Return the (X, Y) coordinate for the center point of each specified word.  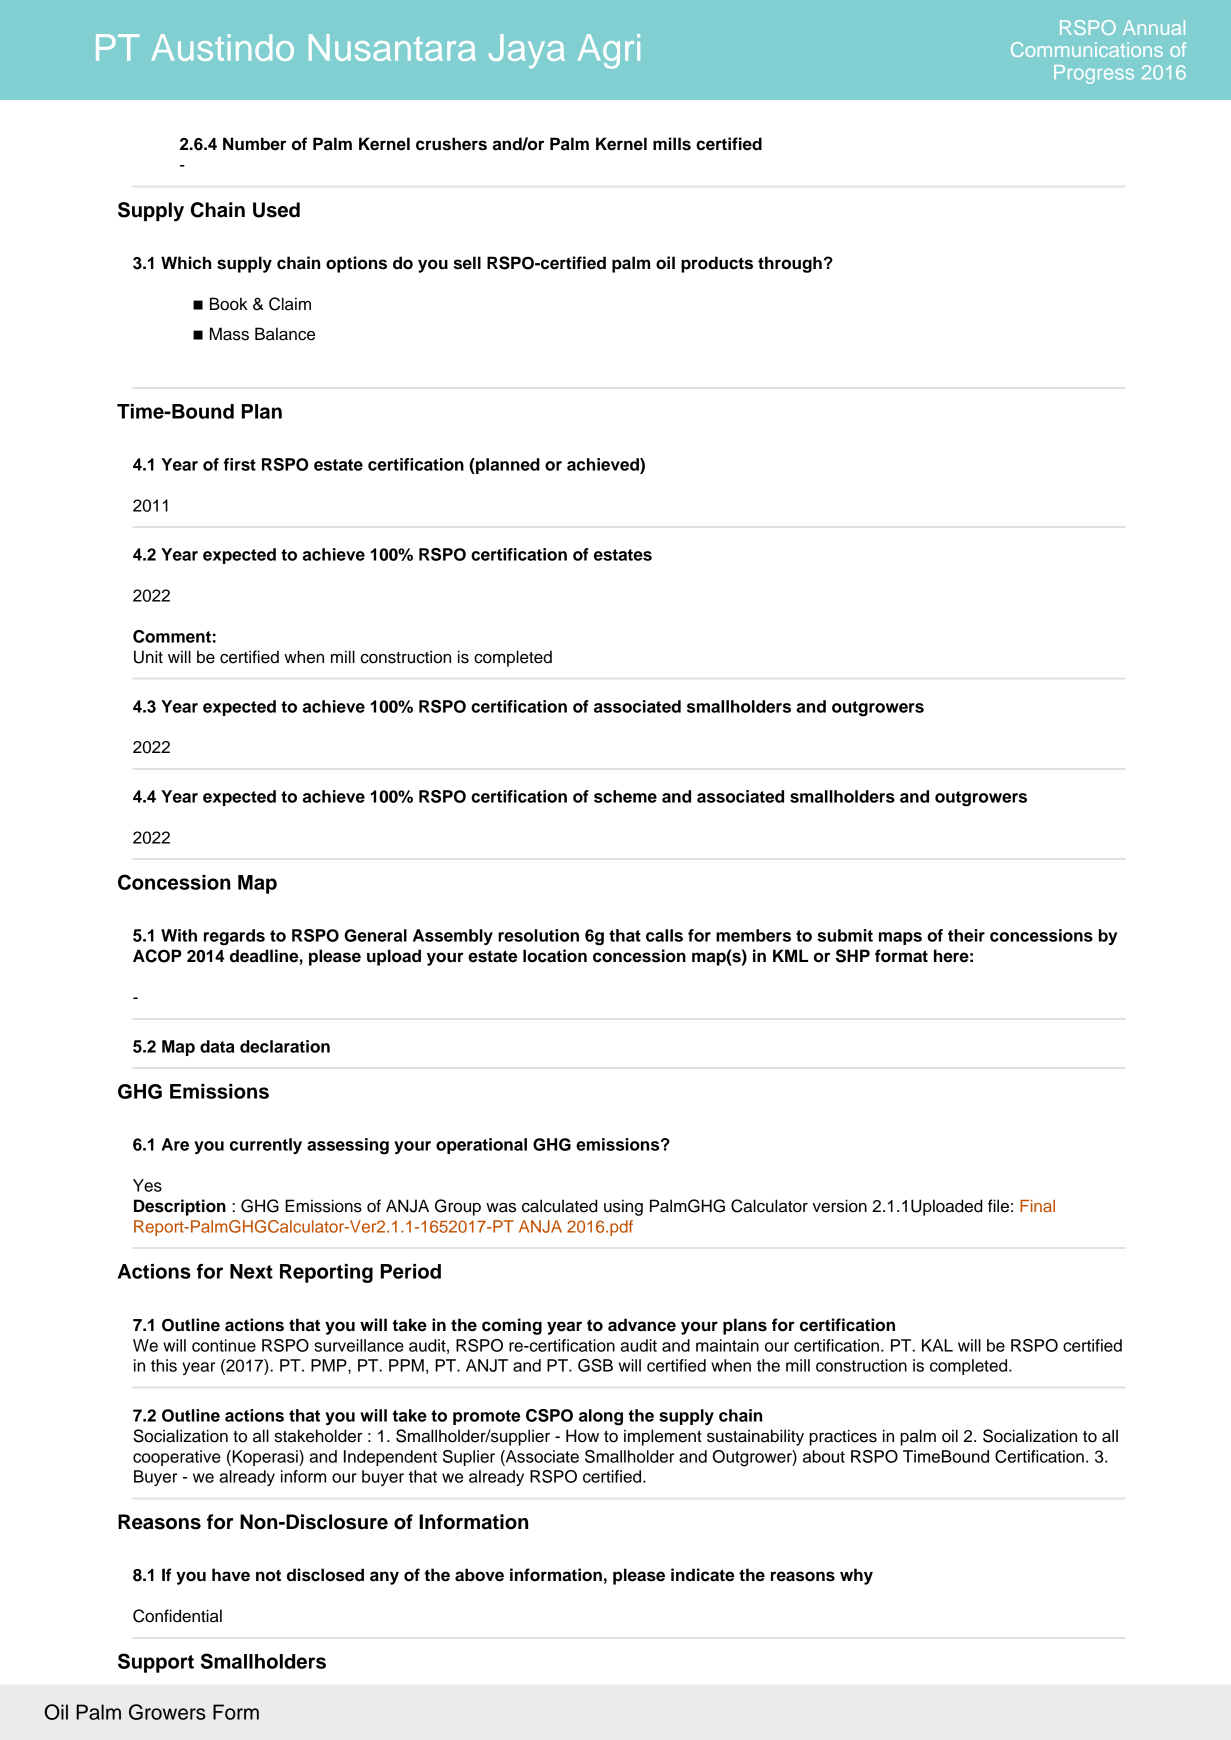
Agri (609, 51)
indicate (702, 1575)
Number (254, 144)
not (268, 1576)
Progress (1094, 74)
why (856, 1576)
